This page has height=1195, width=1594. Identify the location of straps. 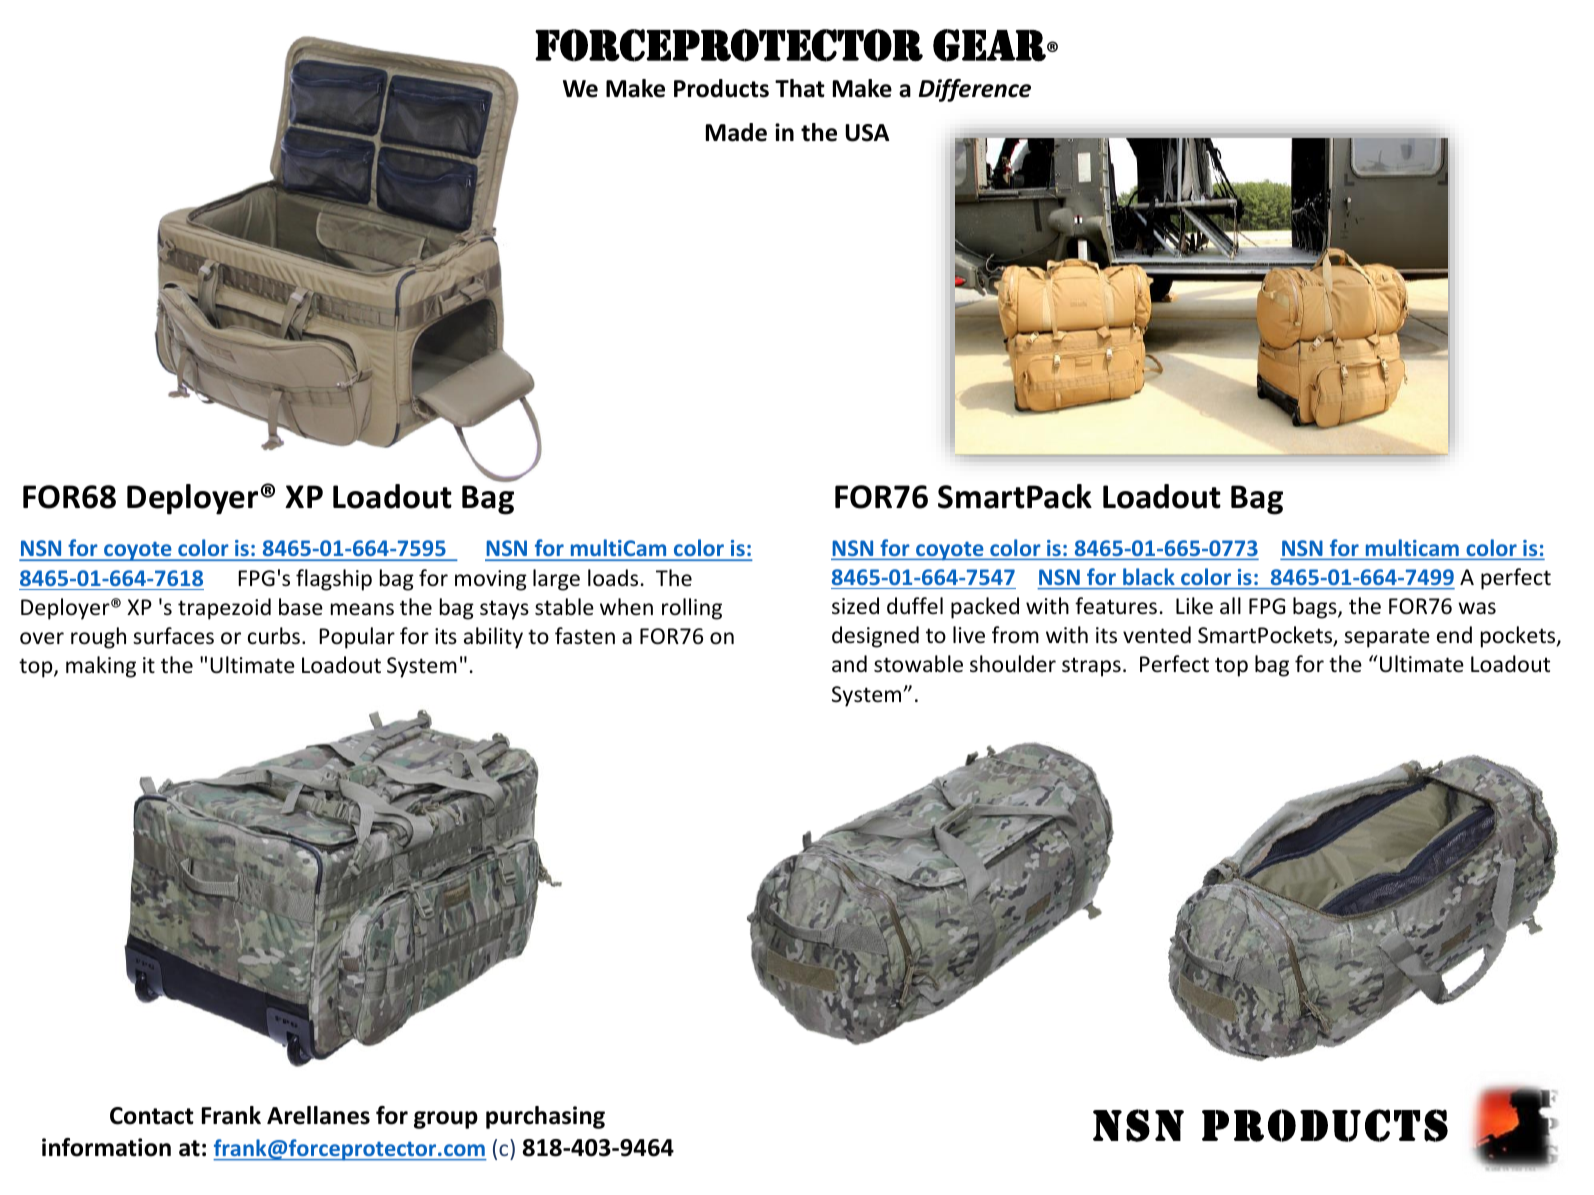
(1091, 667).
